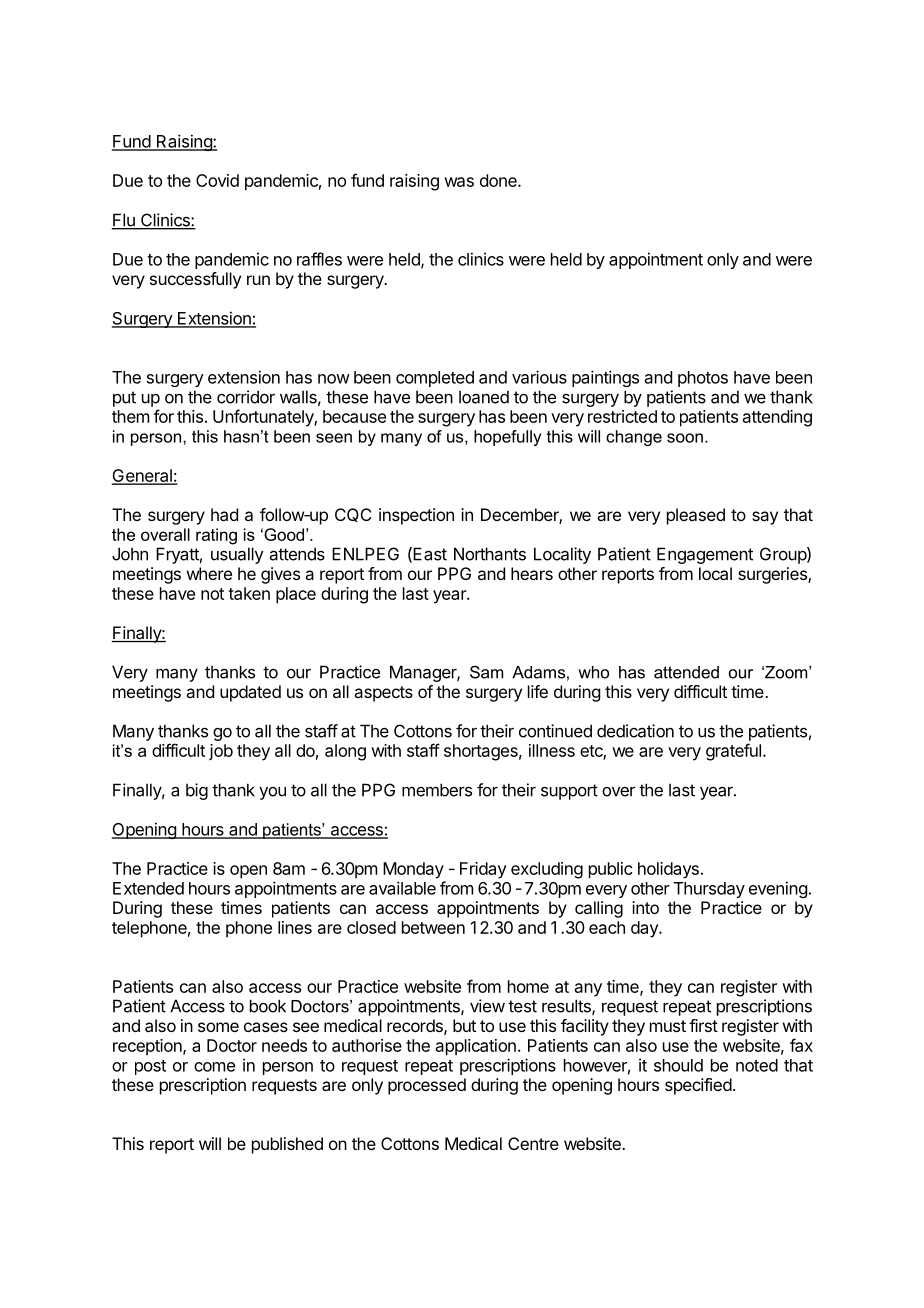  What do you see at coordinates (459, 182) in the document?
I see `was` at bounding box center [459, 182].
